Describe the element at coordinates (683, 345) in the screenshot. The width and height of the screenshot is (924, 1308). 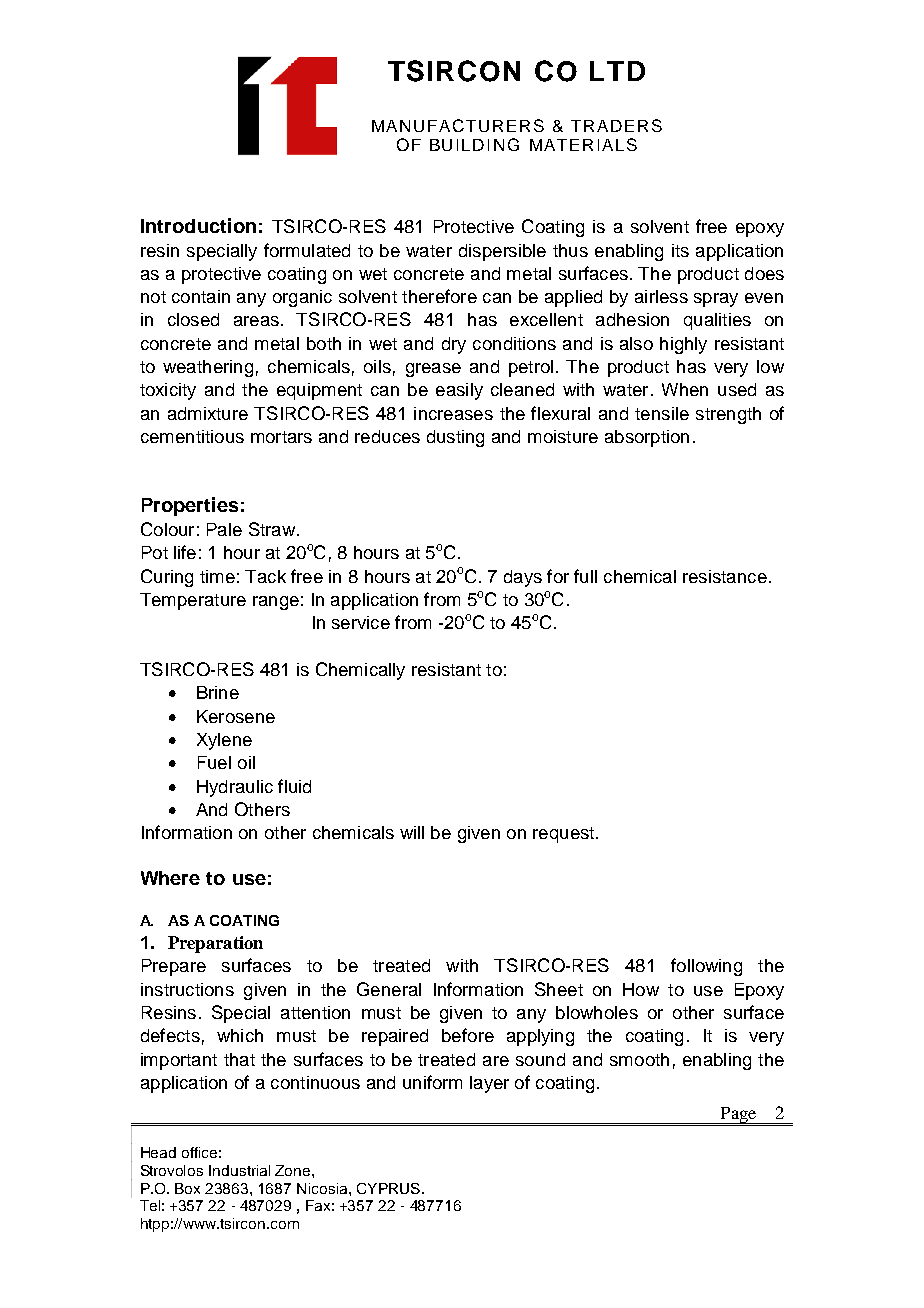
I see `highly` at that location.
